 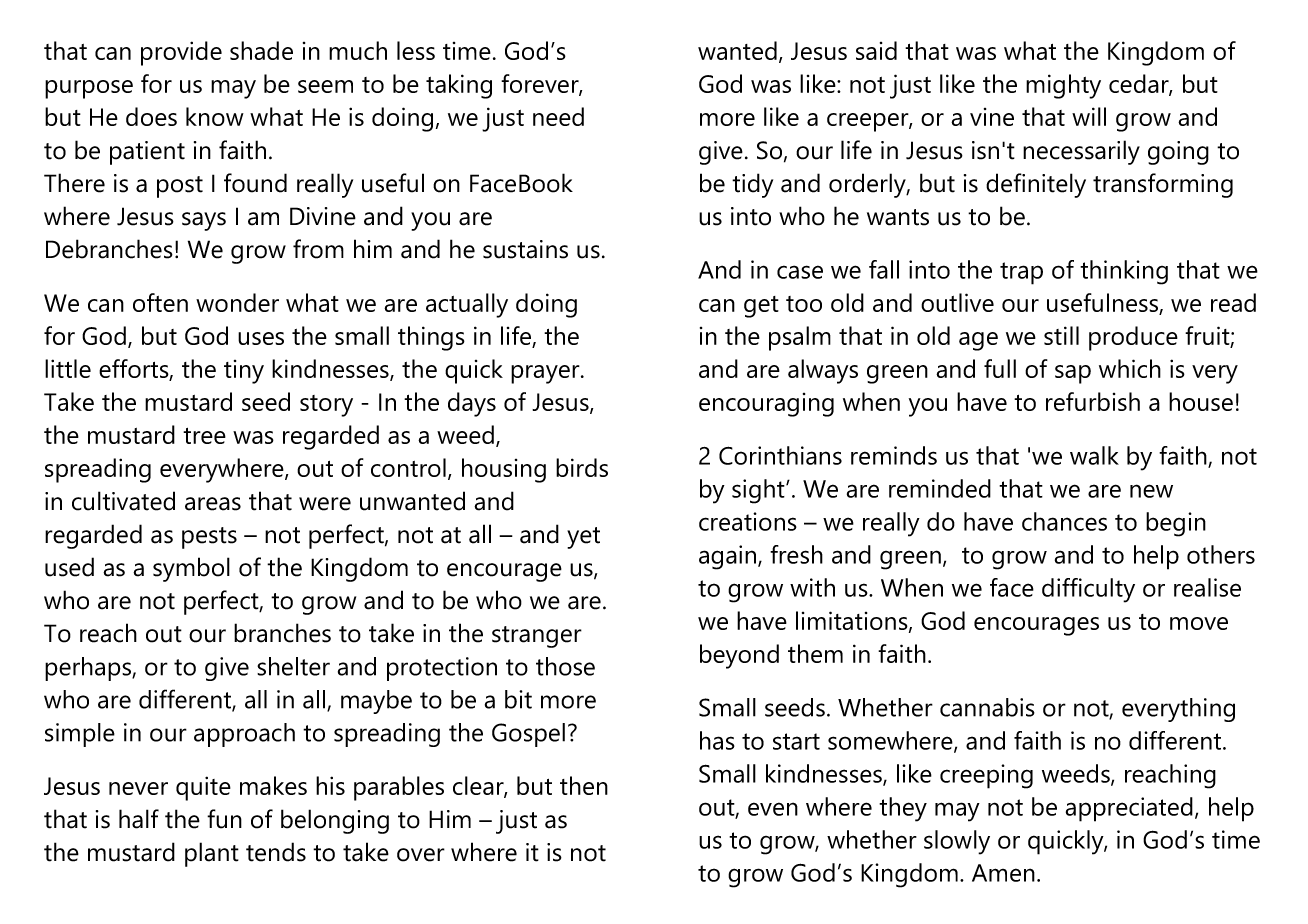 I want to click on difficulty, so click(x=1088, y=590).
